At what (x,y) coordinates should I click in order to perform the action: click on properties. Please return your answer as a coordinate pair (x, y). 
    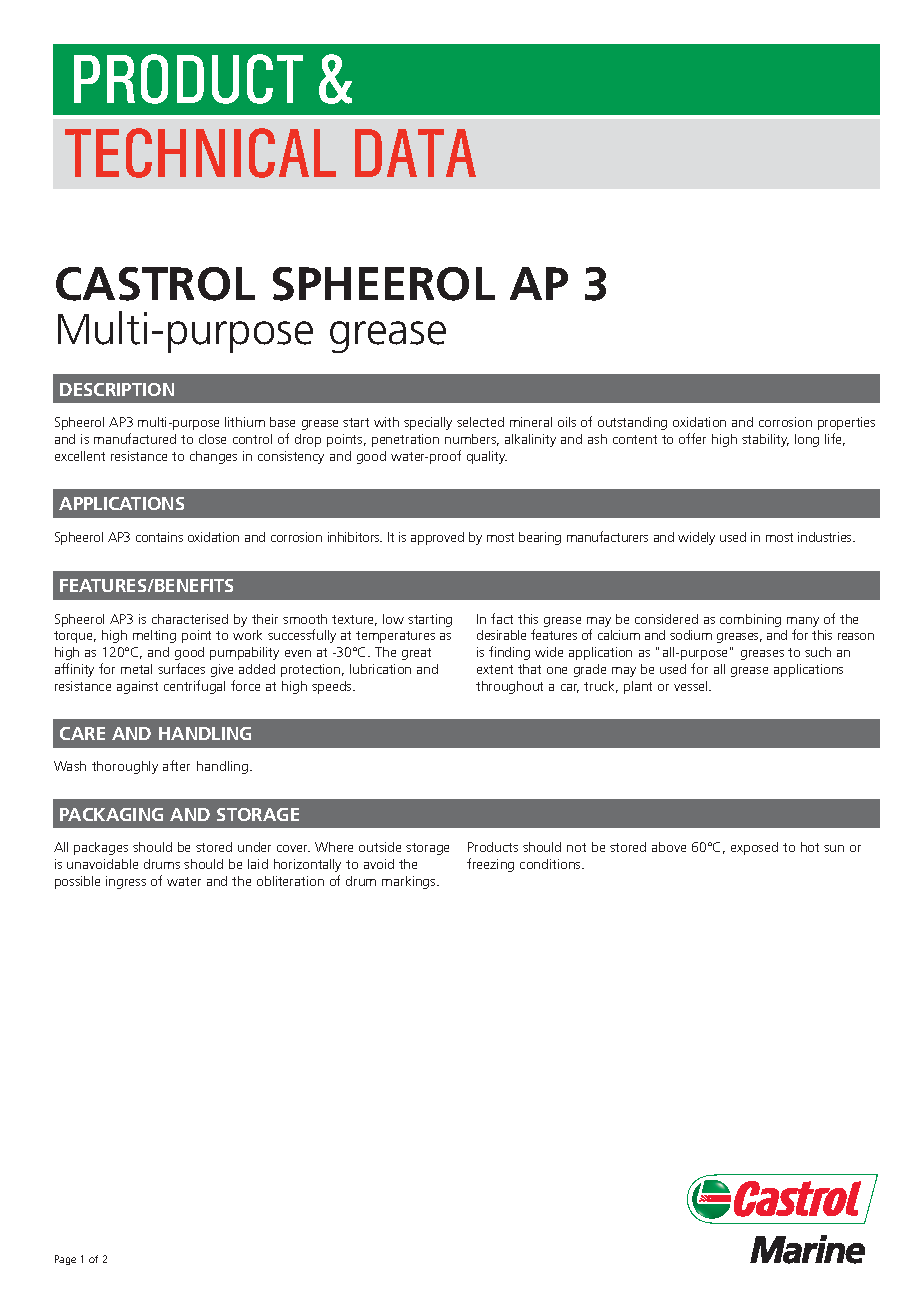
    Looking at the image, I should click on (846, 423).
